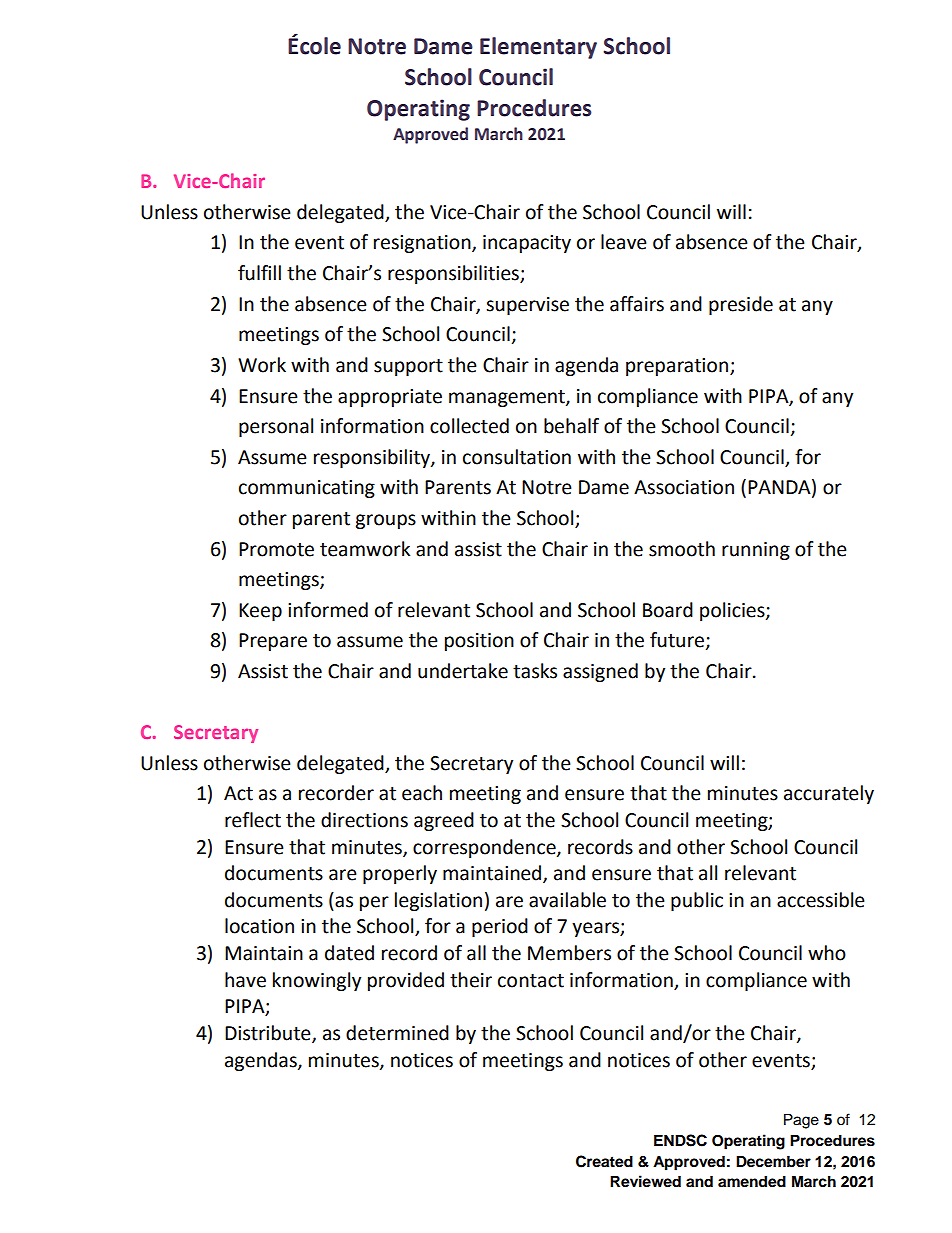  What do you see at coordinates (538, 48) in the page?
I see `Elementary` at bounding box center [538, 48].
